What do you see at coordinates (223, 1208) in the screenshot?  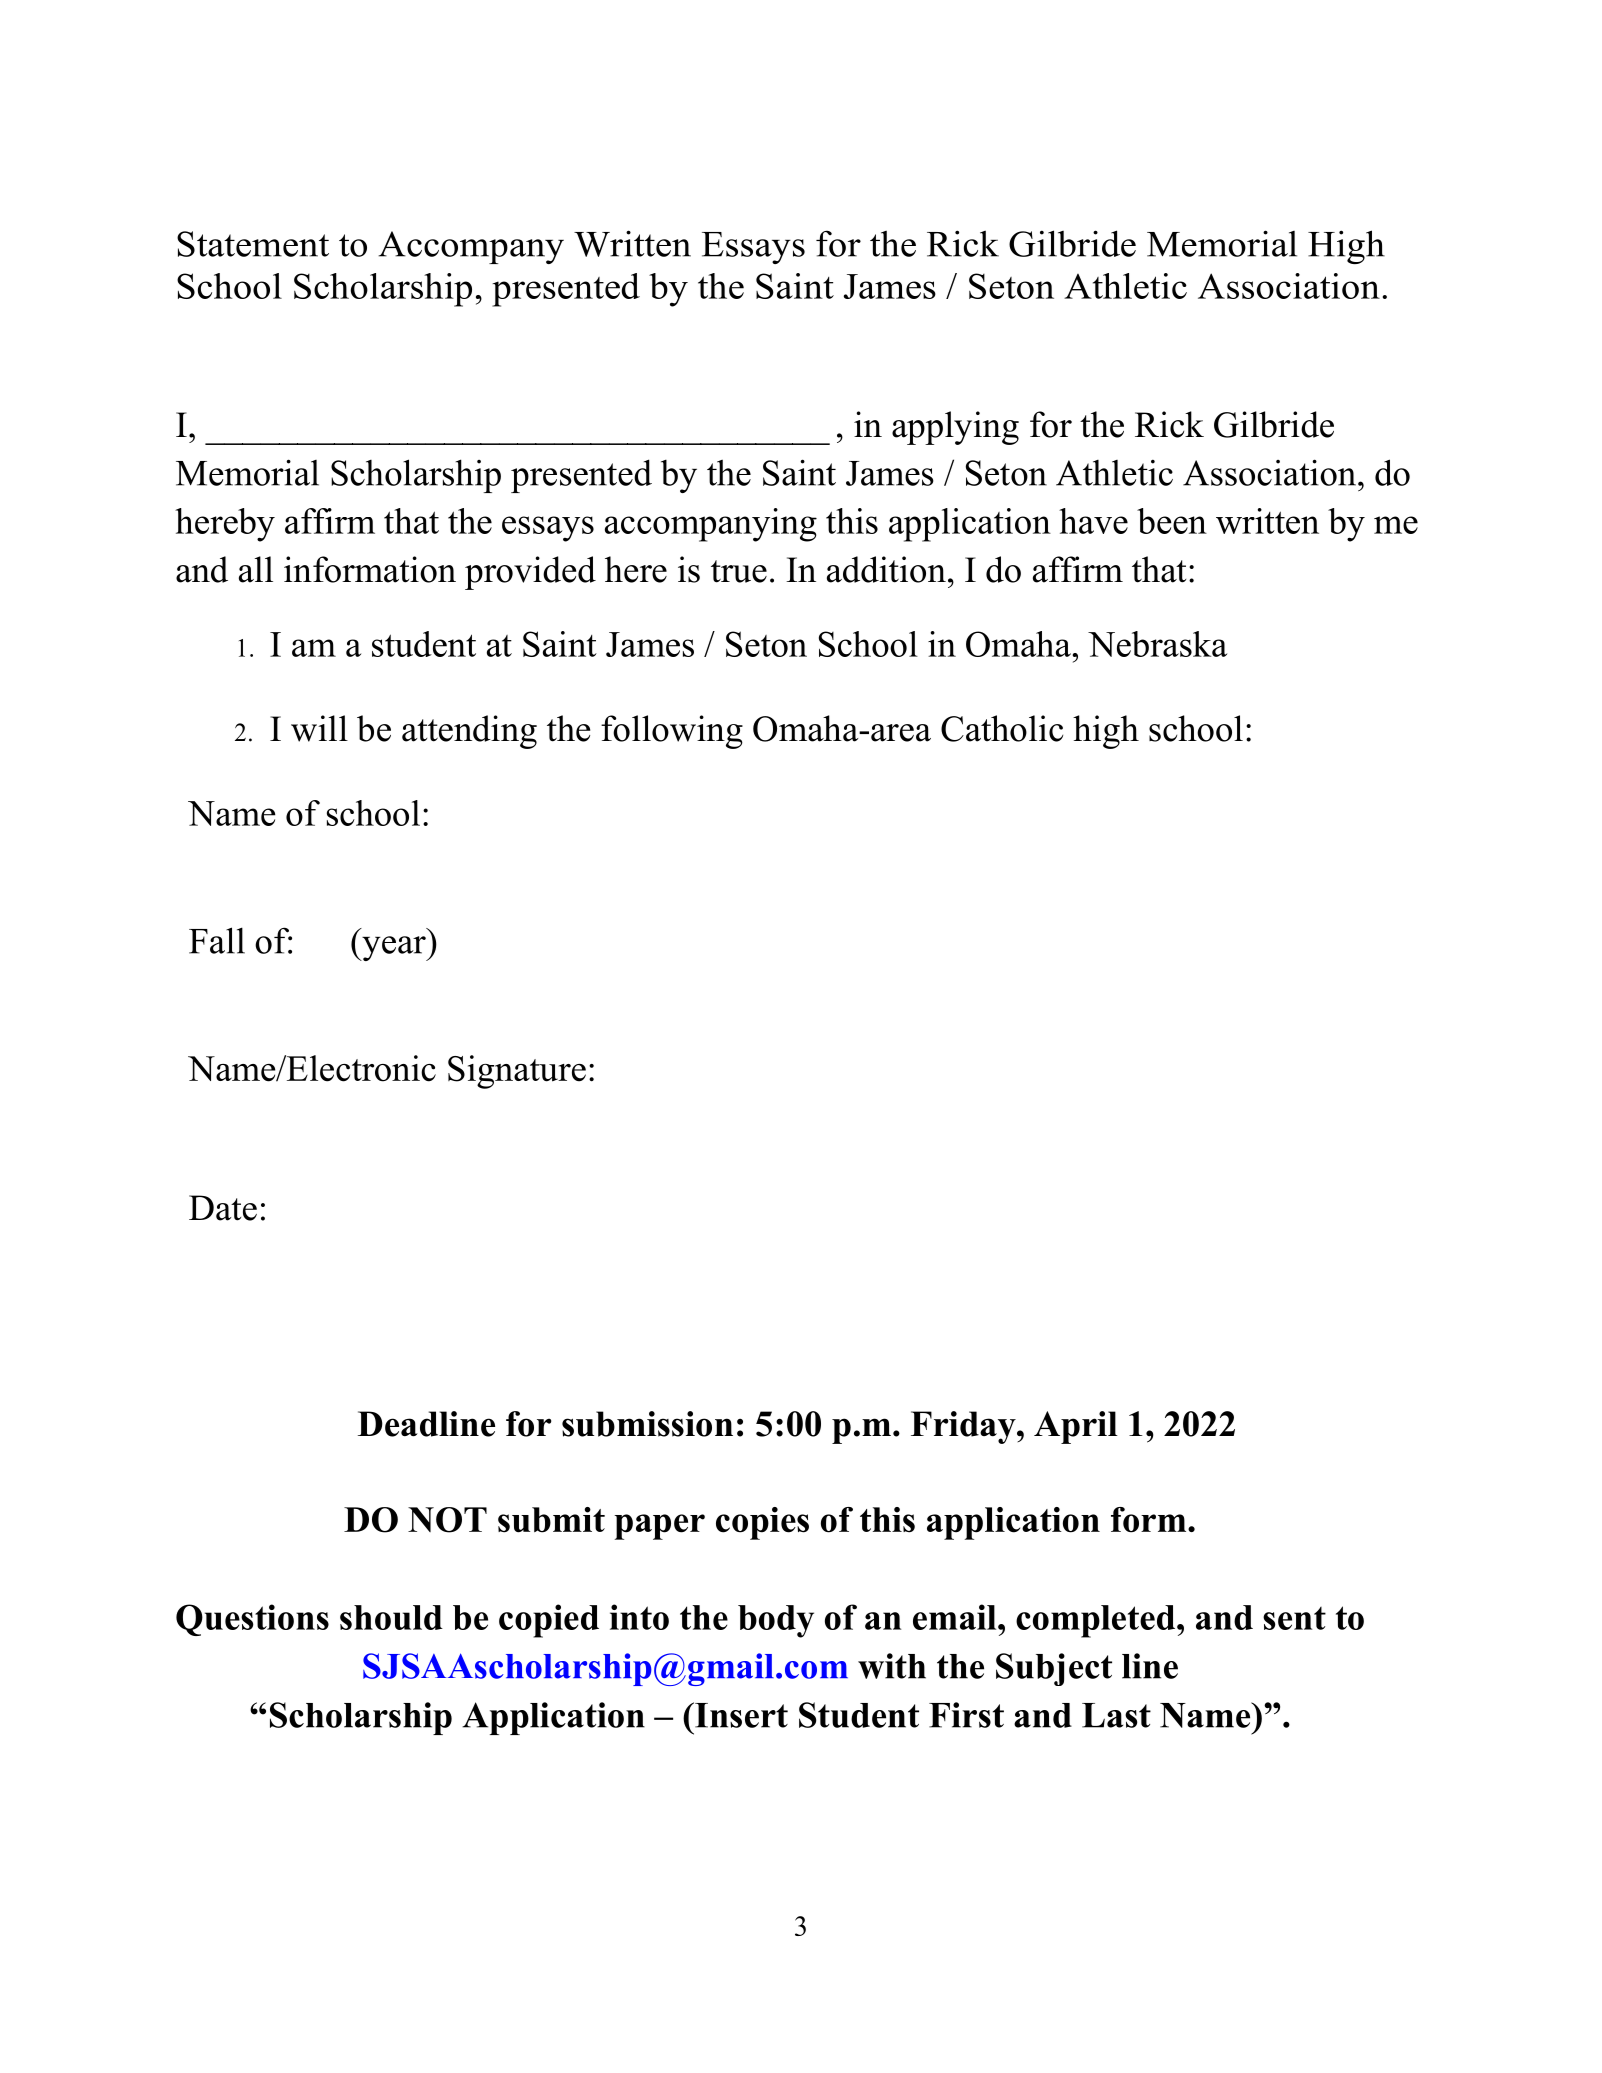 I see `Date` at bounding box center [223, 1208].
